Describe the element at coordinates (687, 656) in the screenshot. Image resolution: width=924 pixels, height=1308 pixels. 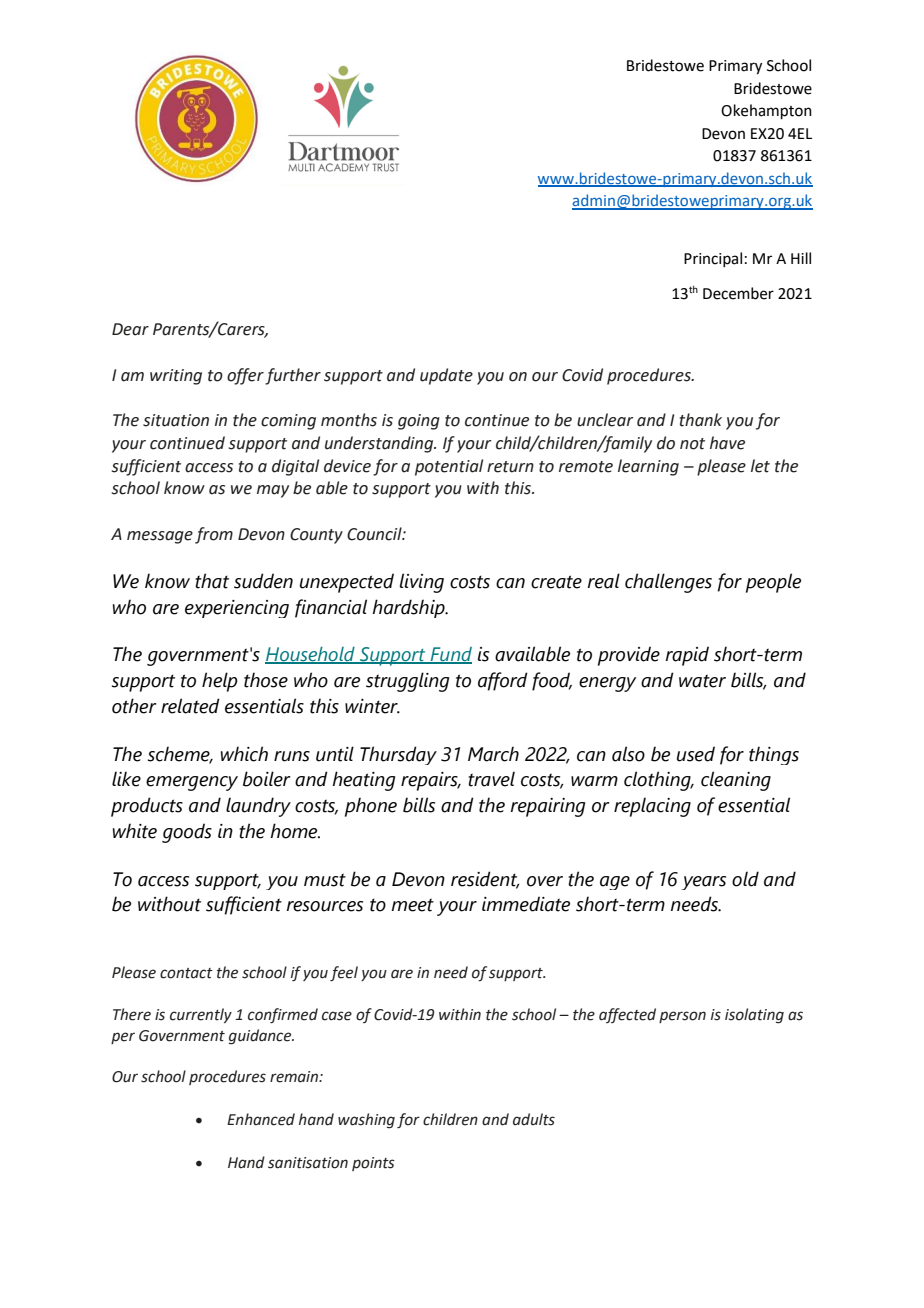
I see `rapid` at that location.
